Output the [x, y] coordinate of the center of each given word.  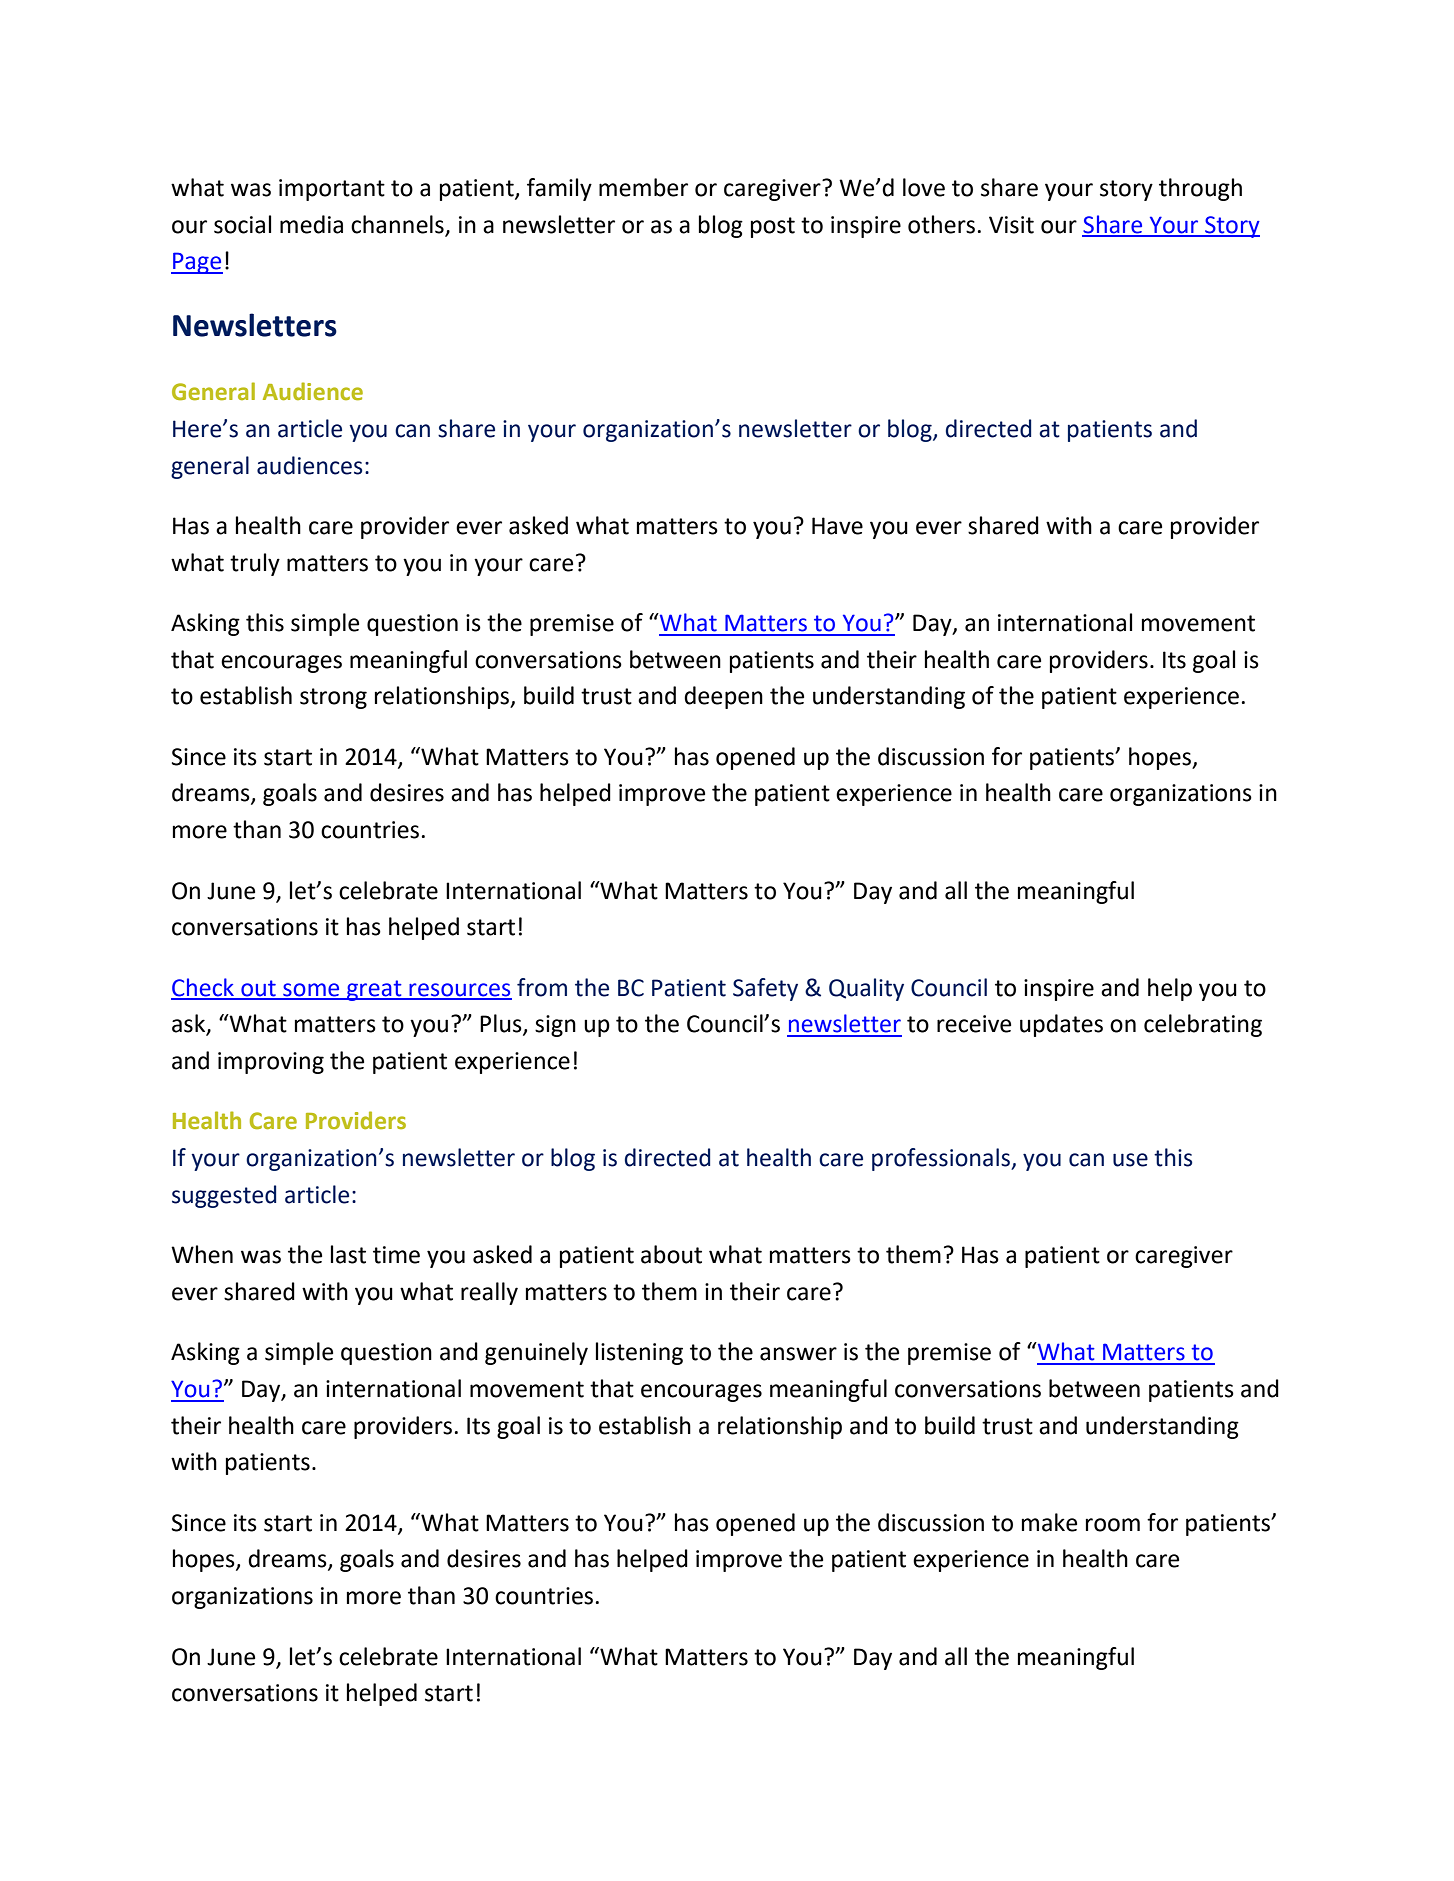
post [773, 227]
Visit [1011, 225]
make [1049, 1522]
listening [639, 1353]
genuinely [536, 1353]
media [311, 224]
